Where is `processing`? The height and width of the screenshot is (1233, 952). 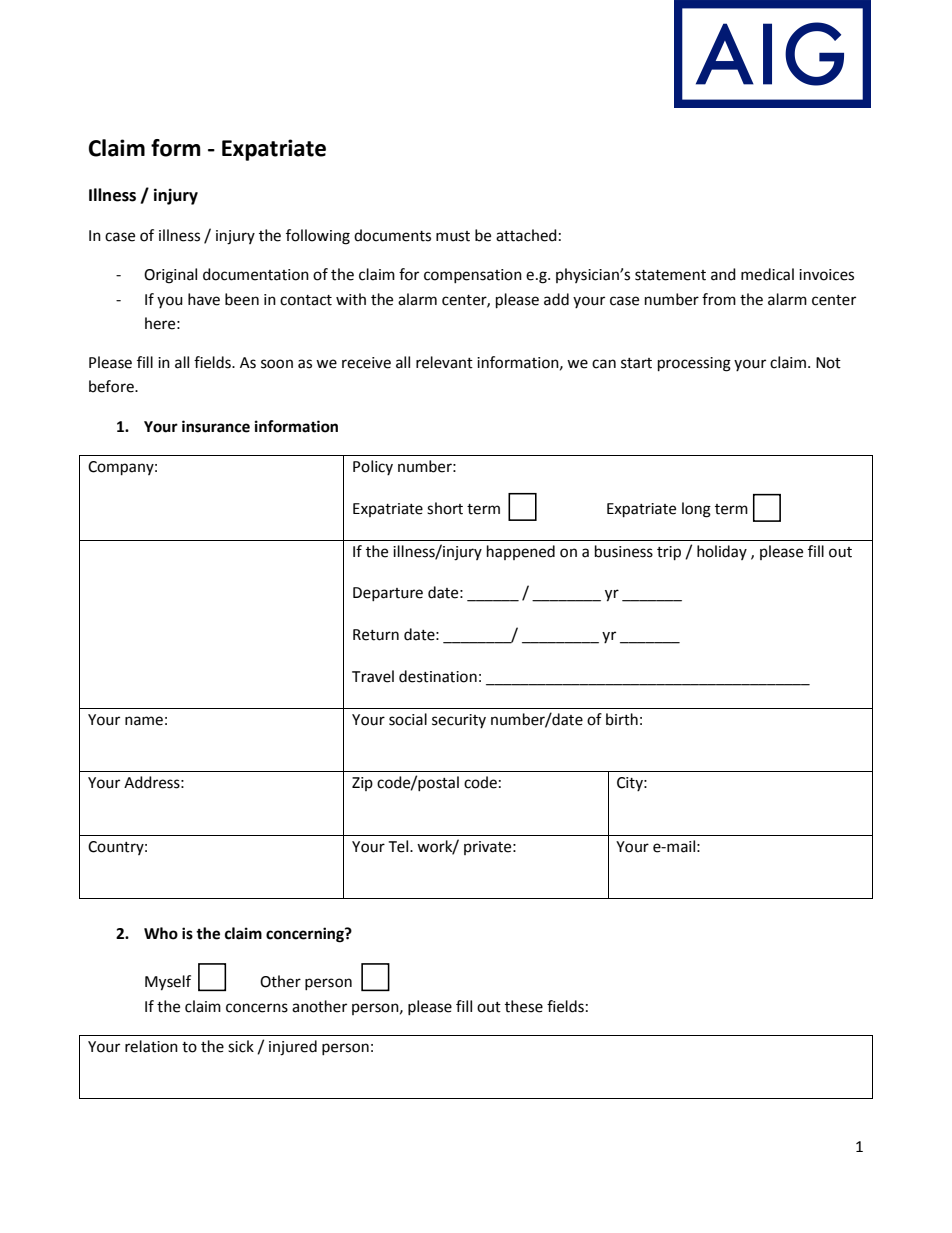 processing is located at coordinates (694, 364).
